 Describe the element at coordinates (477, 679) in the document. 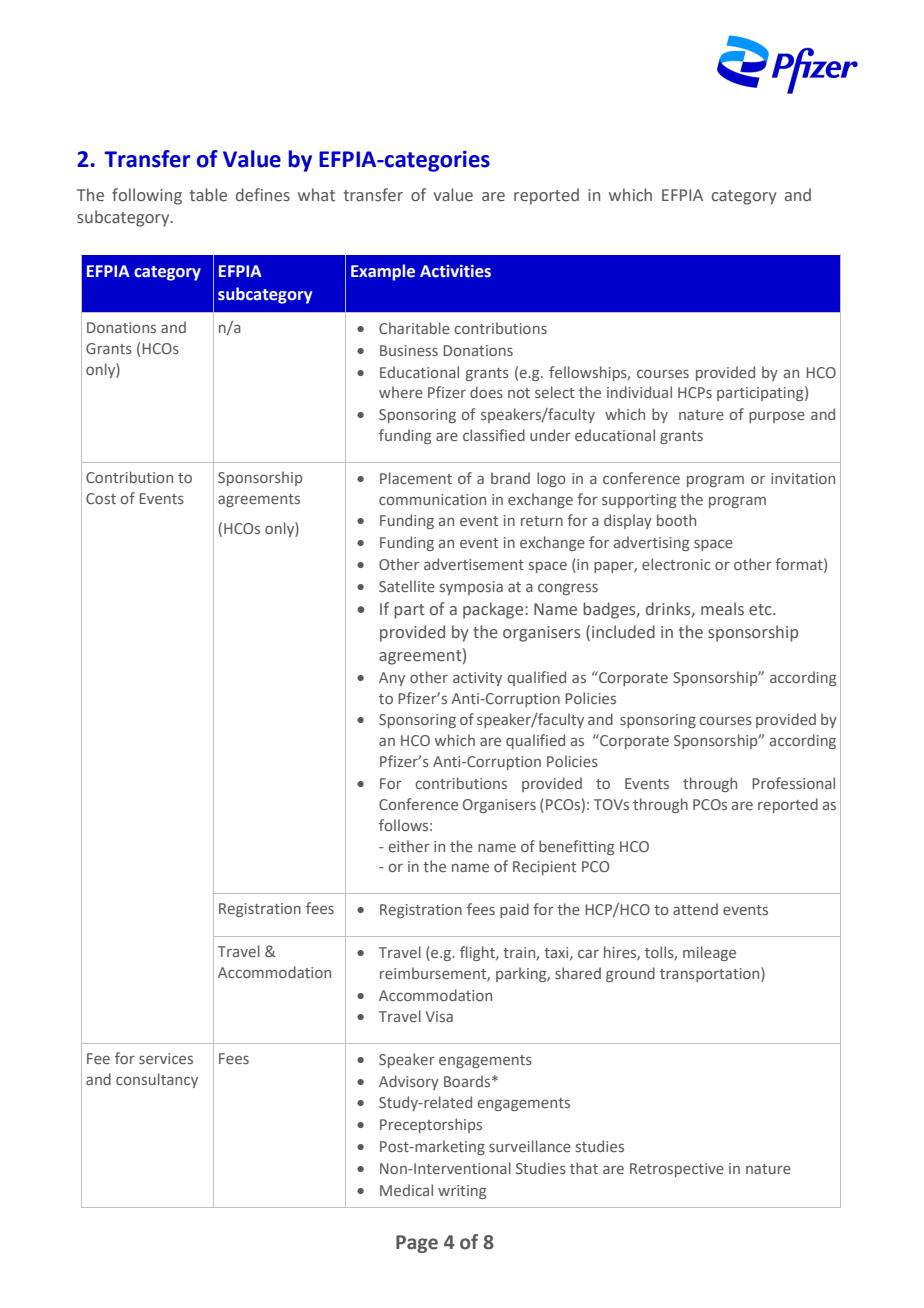

I see `activity` at that location.
